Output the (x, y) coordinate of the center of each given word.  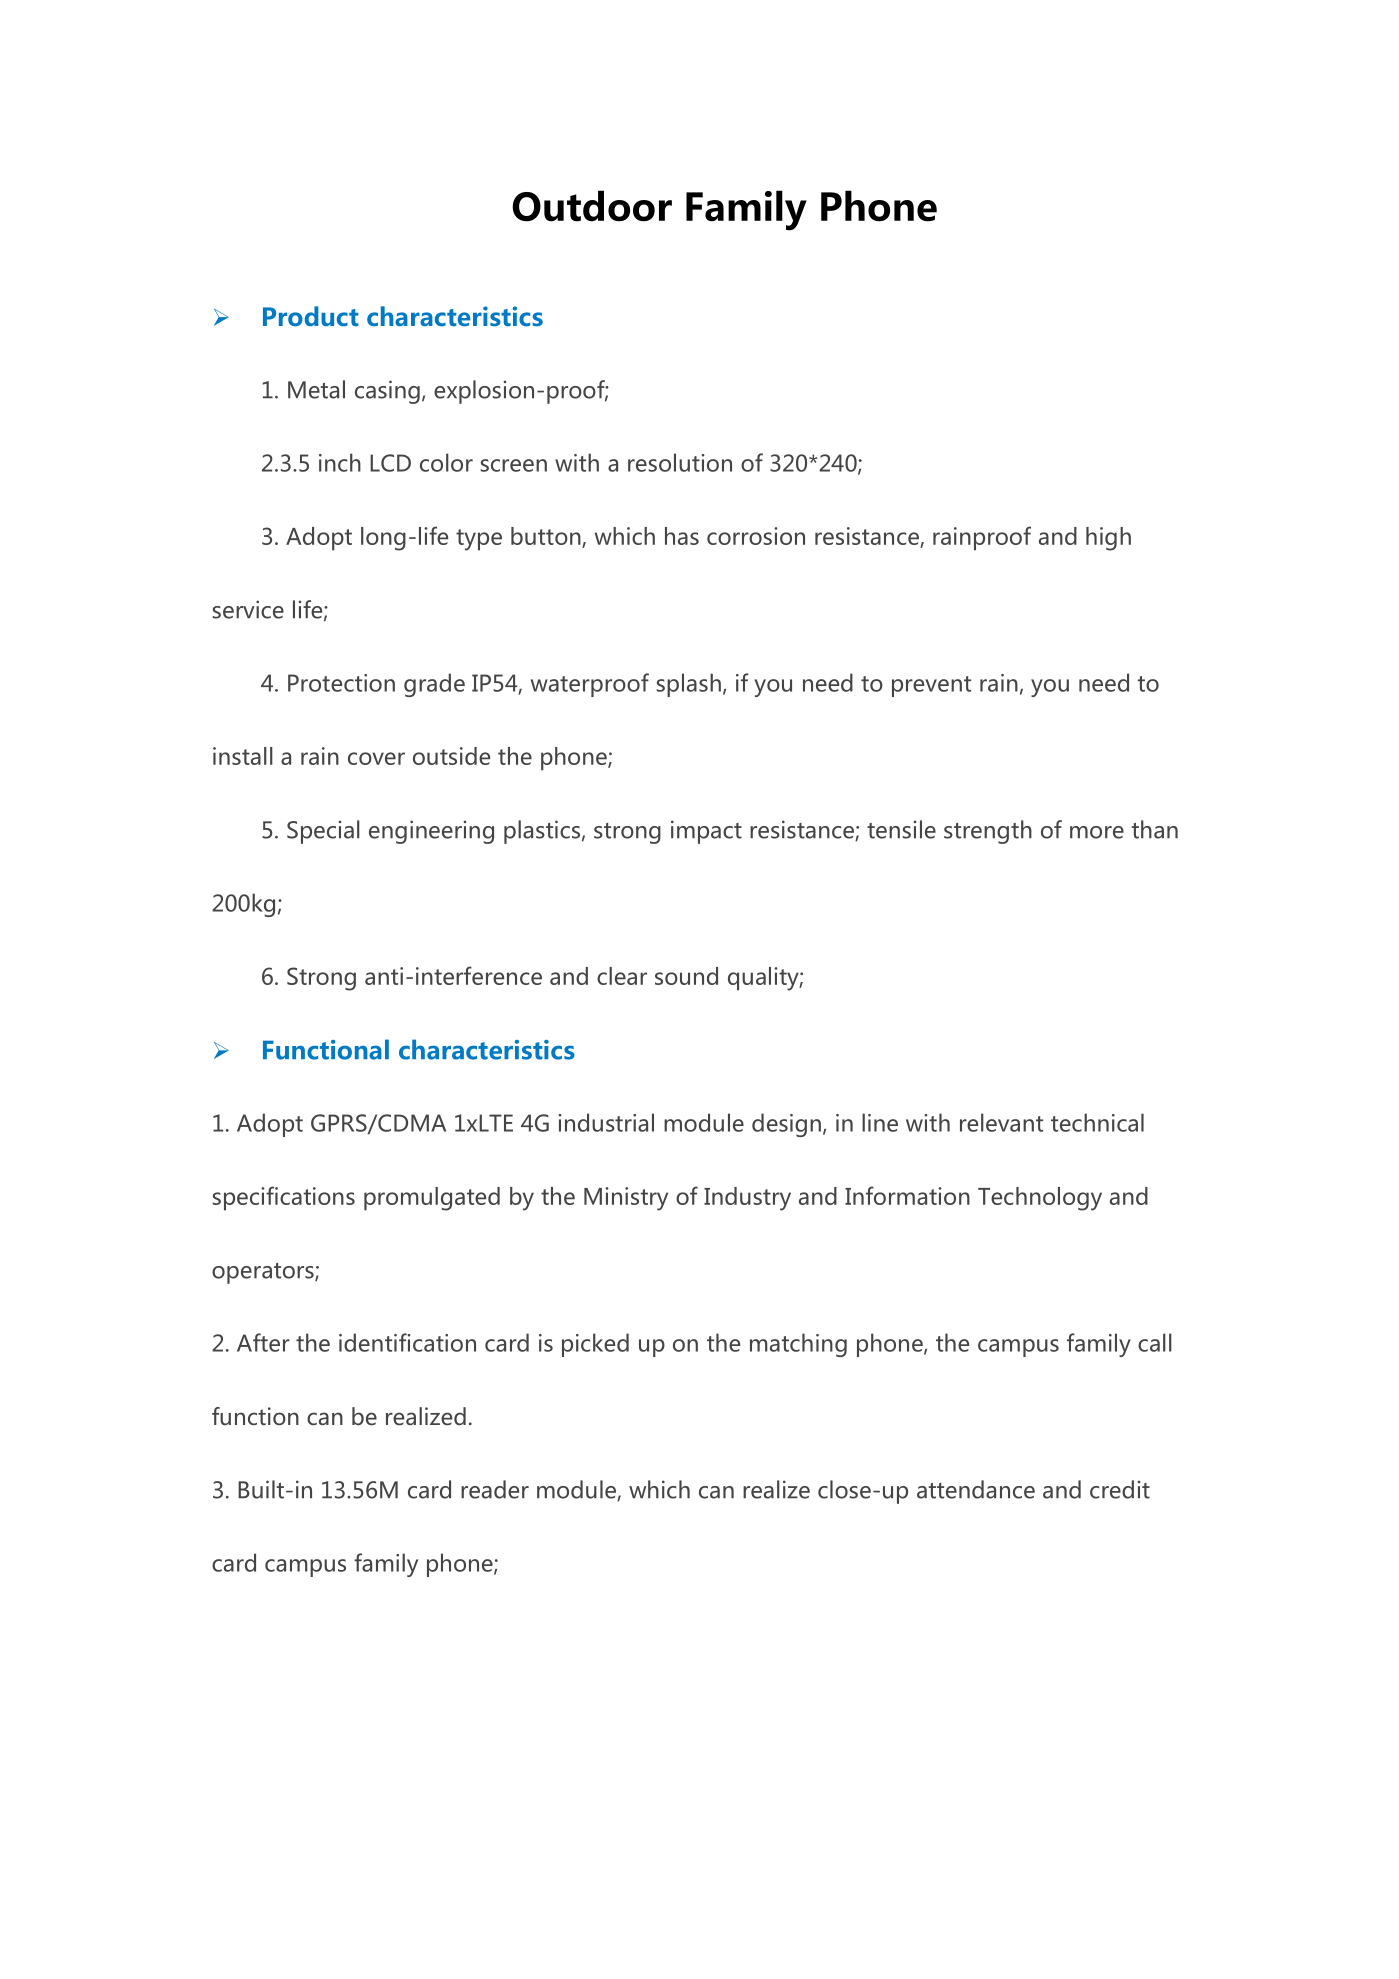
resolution (680, 462)
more (1097, 832)
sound (686, 976)
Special (323, 832)
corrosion (756, 536)
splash (688, 685)
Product (311, 316)
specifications (283, 1198)
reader (495, 1489)
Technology (1040, 1199)
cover (376, 758)
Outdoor (592, 206)
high (1108, 539)
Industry (747, 1199)
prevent (931, 686)
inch (340, 462)
